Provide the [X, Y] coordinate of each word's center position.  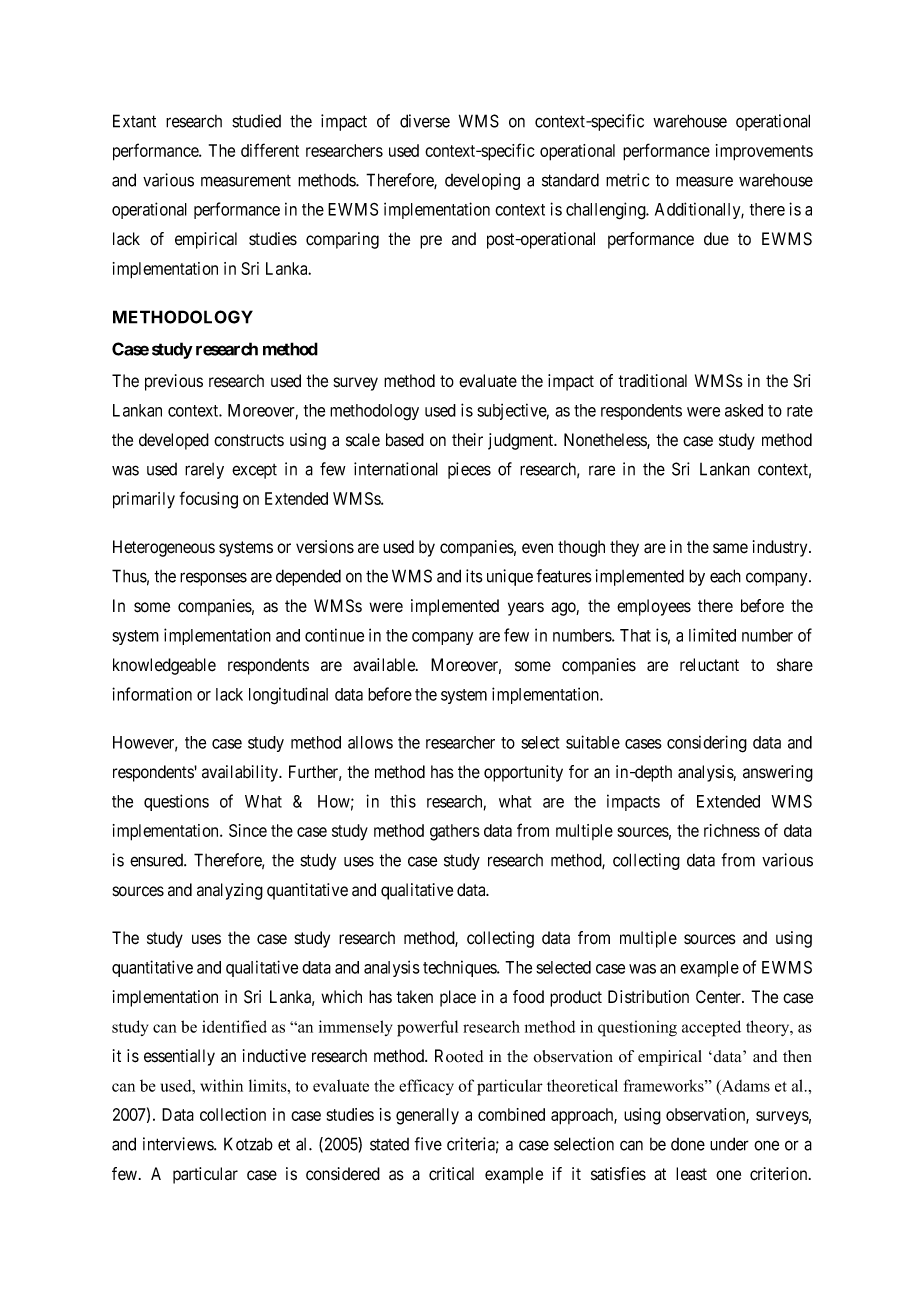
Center [719, 997]
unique [510, 577]
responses [213, 579]
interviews [179, 1144]
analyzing [230, 891]
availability [241, 773]
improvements [764, 152]
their [467, 440]
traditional [652, 381]
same [730, 548]
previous [174, 382]
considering [707, 744]
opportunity [523, 773]
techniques [460, 968]
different [270, 150]
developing [482, 181]
